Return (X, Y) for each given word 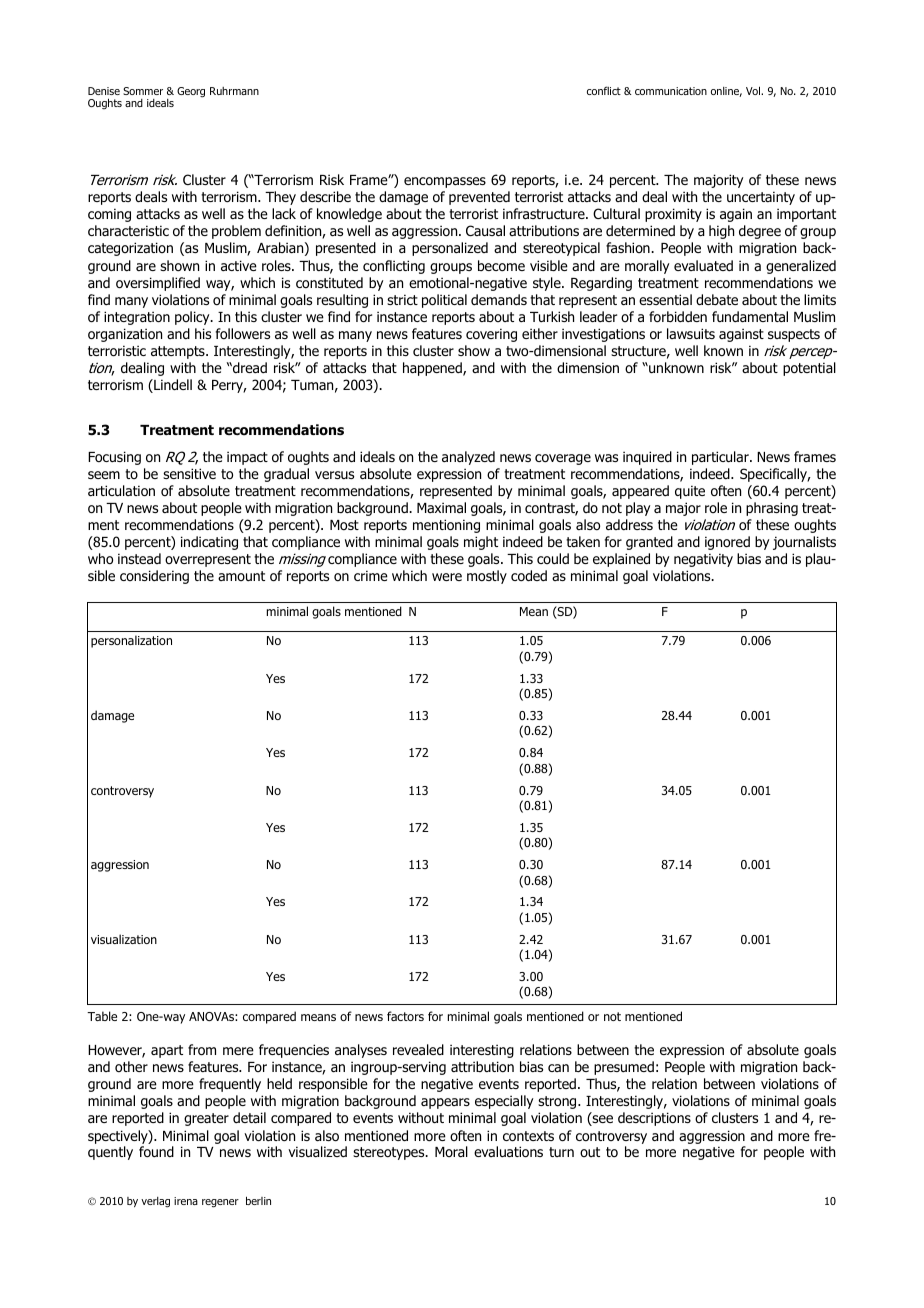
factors (405, 1016)
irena (186, 1201)
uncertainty (761, 198)
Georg (191, 92)
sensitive (189, 473)
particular (721, 458)
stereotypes (390, 1153)
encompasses (445, 182)
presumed (624, 1068)
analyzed (468, 458)
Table (102, 1016)
